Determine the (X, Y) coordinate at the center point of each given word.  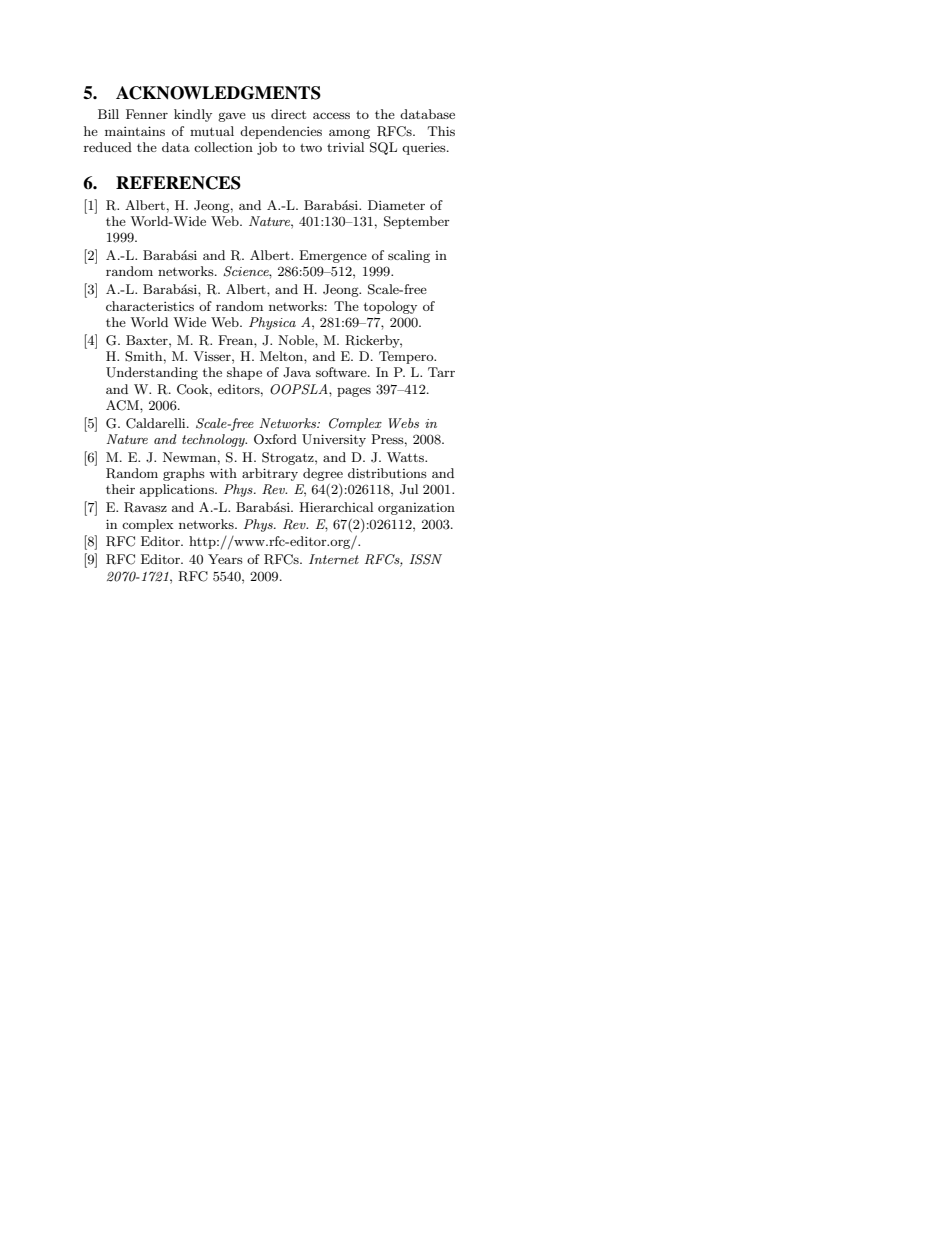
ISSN (425, 559)
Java (297, 372)
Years (225, 559)
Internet (334, 559)
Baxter (148, 340)
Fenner (147, 114)
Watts (406, 457)
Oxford (275, 439)
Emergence (333, 256)
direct (288, 114)
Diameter (396, 205)
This (441, 131)
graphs (184, 474)
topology (390, 307)
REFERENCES (178, 183)
